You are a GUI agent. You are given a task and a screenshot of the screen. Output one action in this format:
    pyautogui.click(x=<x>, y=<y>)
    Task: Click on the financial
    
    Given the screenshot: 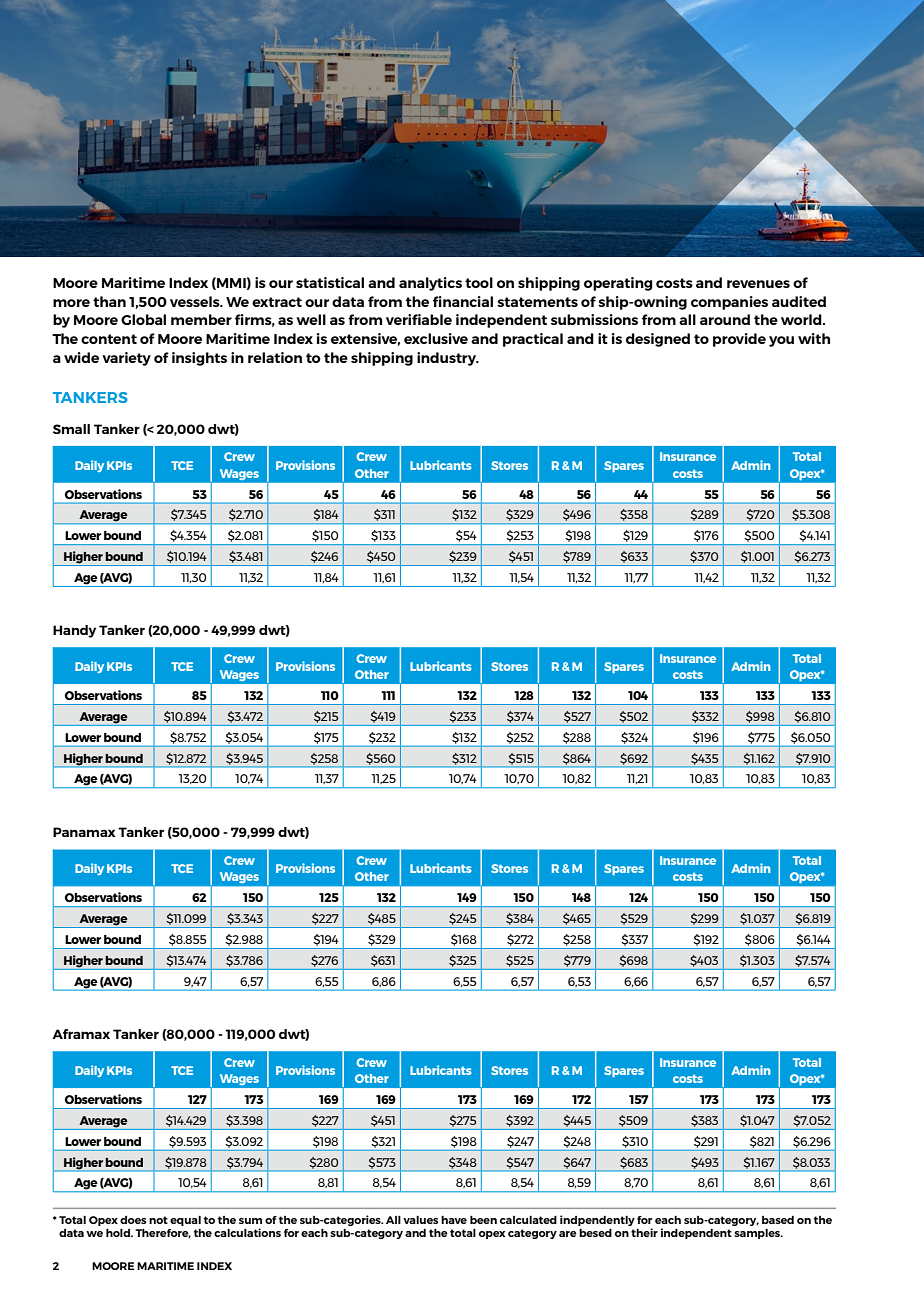 What is the action you would take?
    pyautogui.click(x=463, y=301)
